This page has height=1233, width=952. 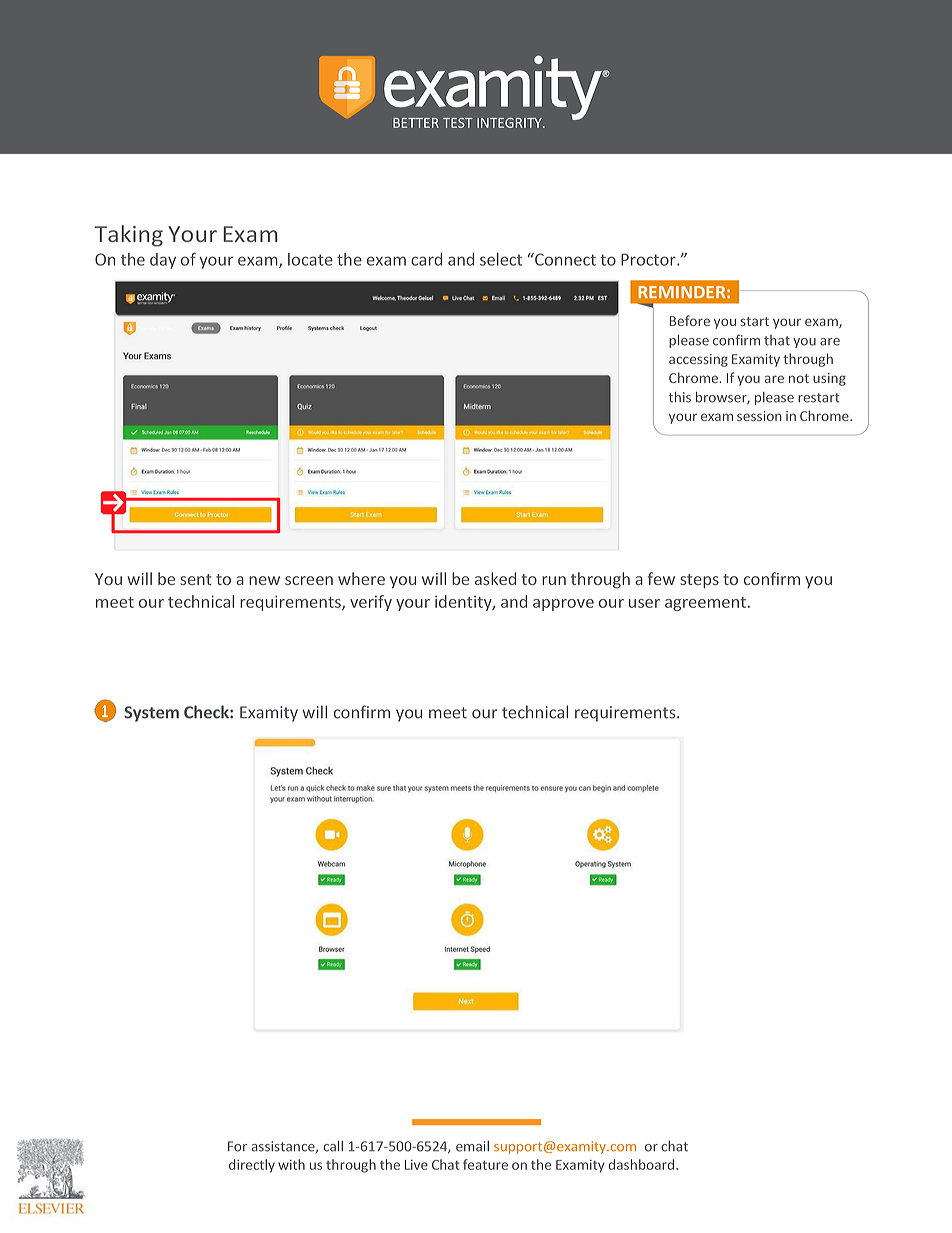 I want to click on email, so click(x=472, y=1146).
